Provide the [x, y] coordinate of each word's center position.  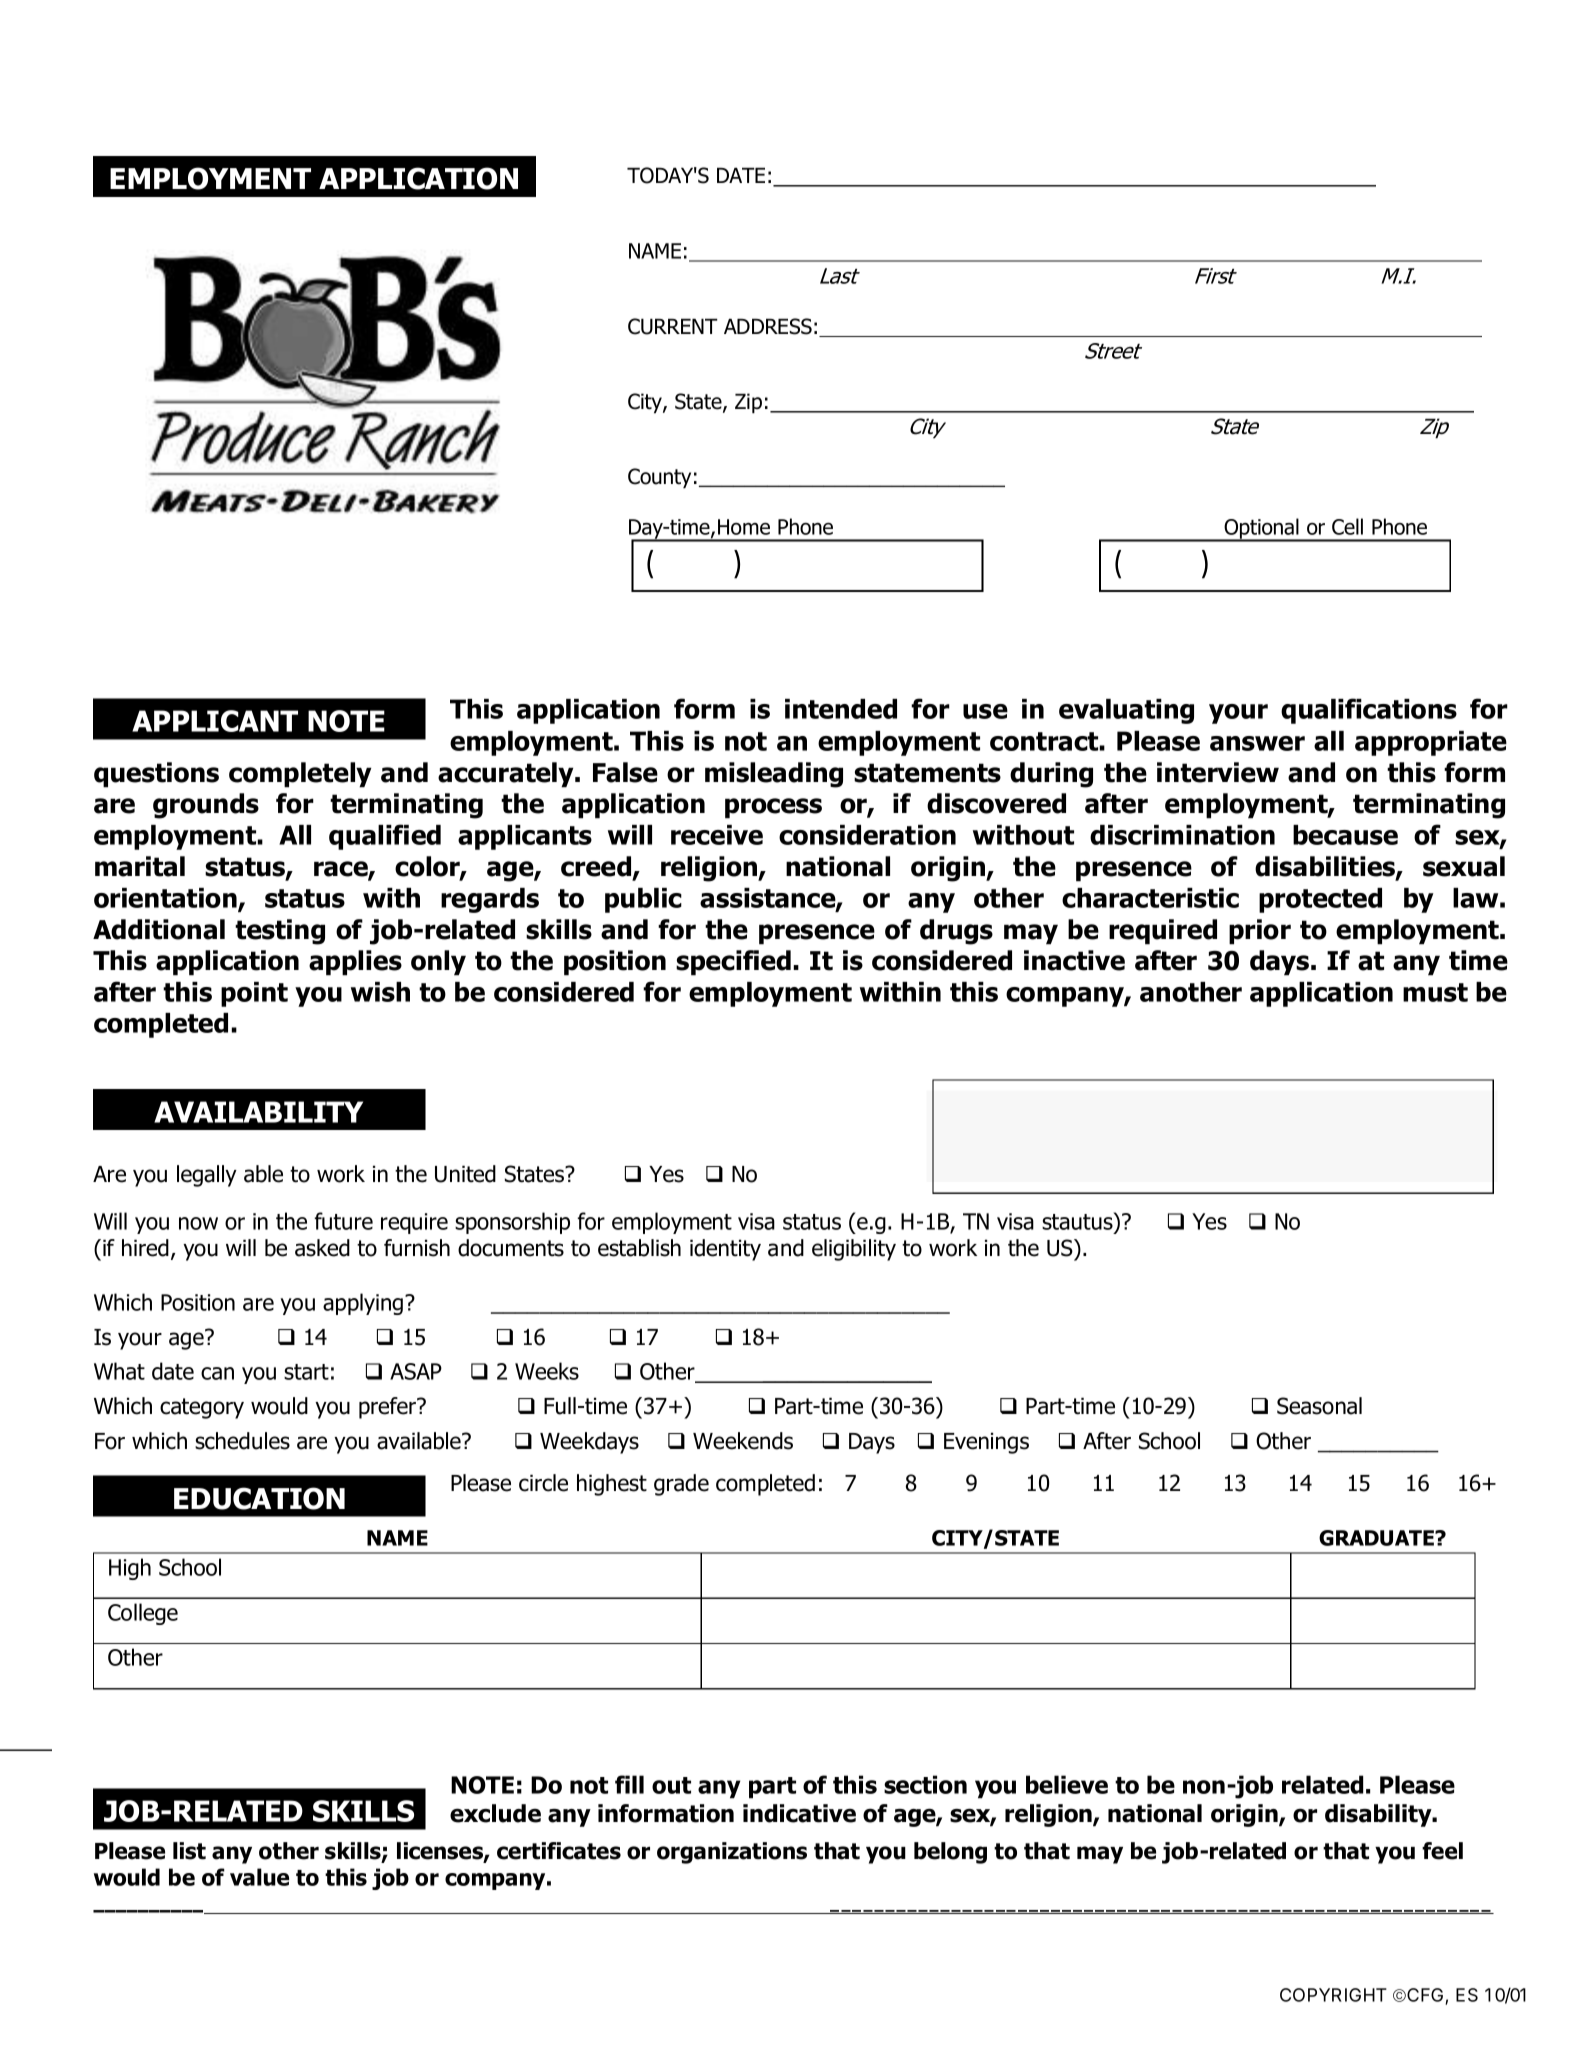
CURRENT [673, 326]
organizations [732, 1853]
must [1435, 992]
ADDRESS [768, 326]
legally [207, 1176]
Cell [1347, 526]
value [259, 1877]
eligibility [854, 1250]
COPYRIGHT [1333, 1995]
